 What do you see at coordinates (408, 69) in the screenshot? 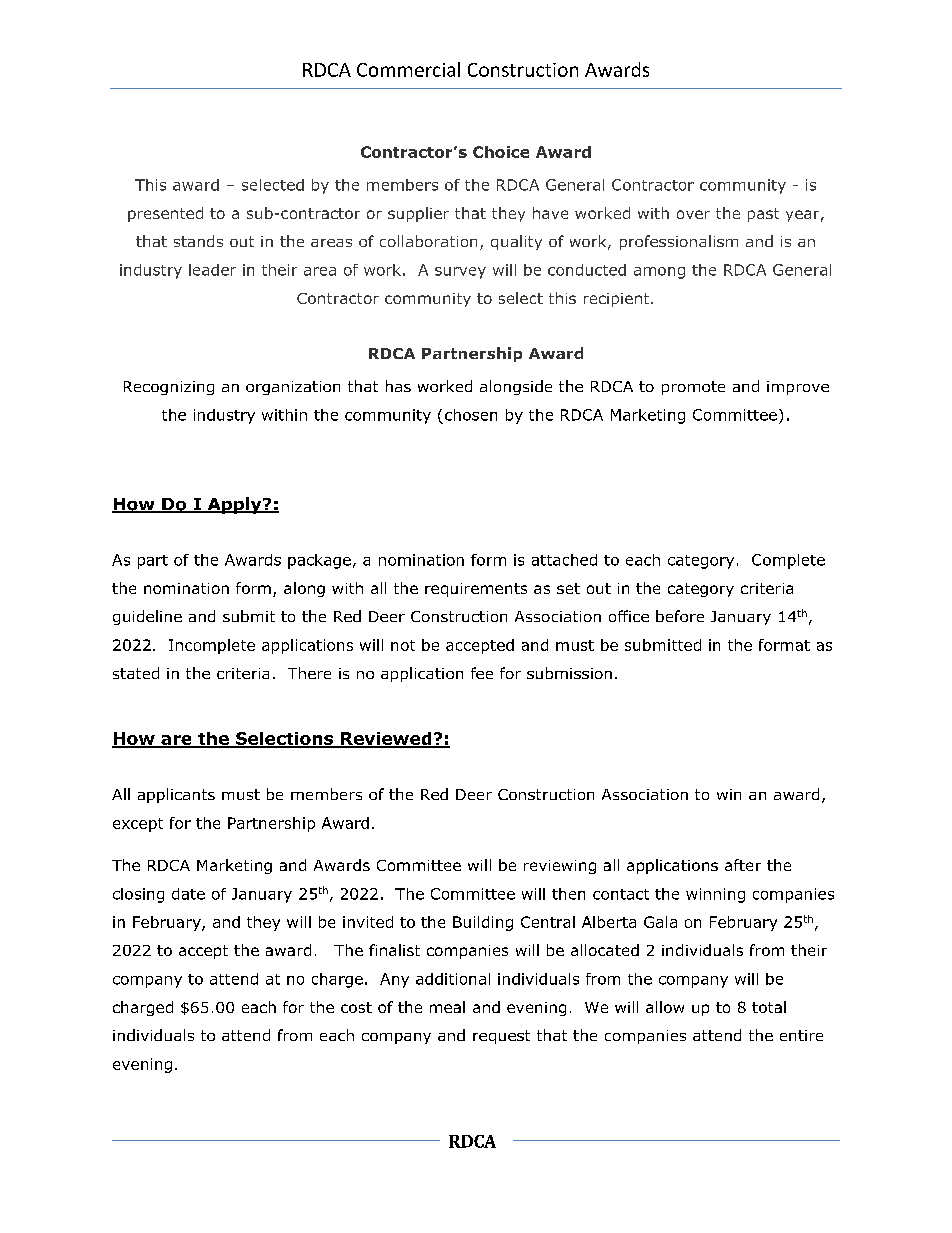
I see `Commercial` at bounding box center [408, 69].
